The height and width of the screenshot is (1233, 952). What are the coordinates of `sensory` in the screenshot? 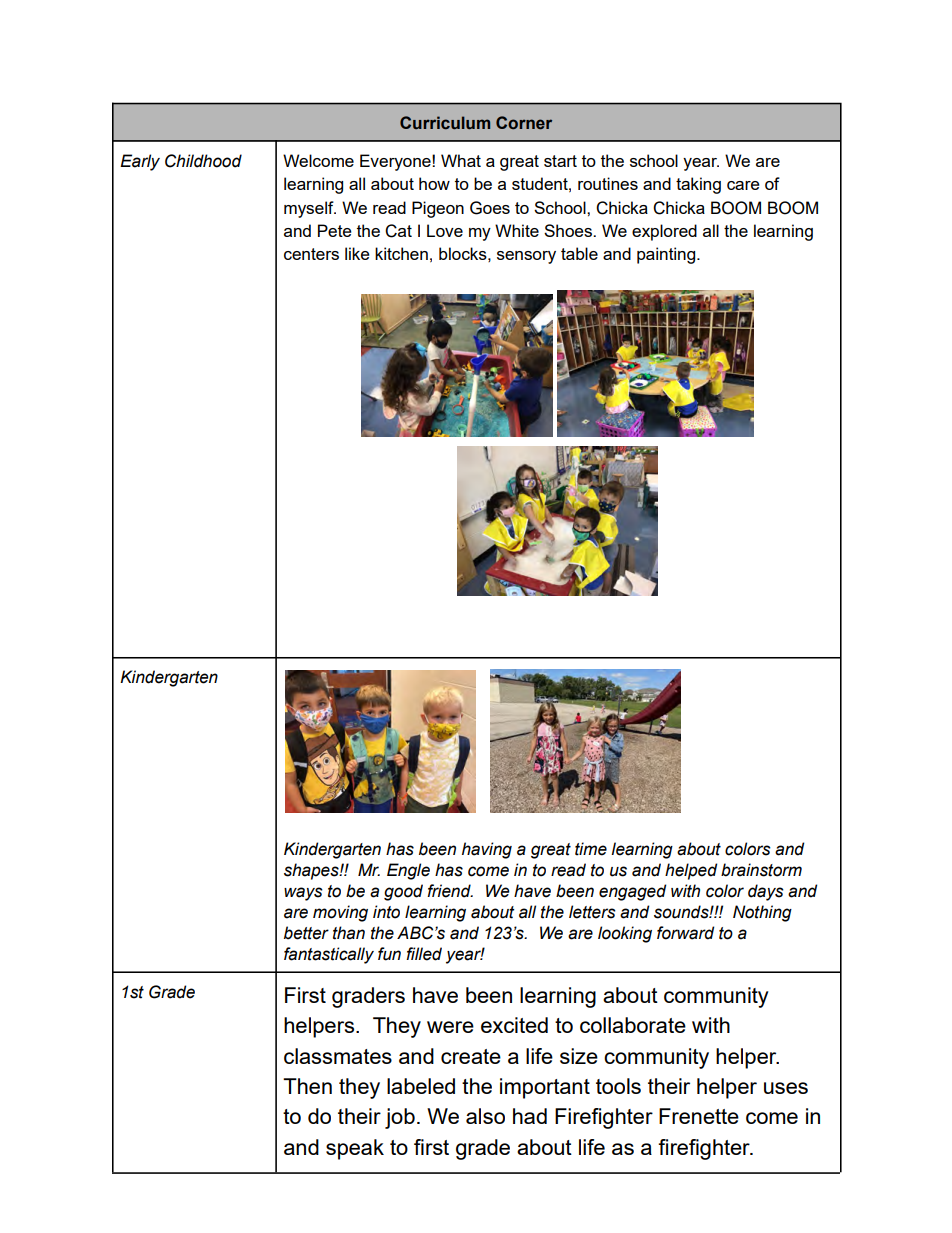 It's located at (526, 257).
